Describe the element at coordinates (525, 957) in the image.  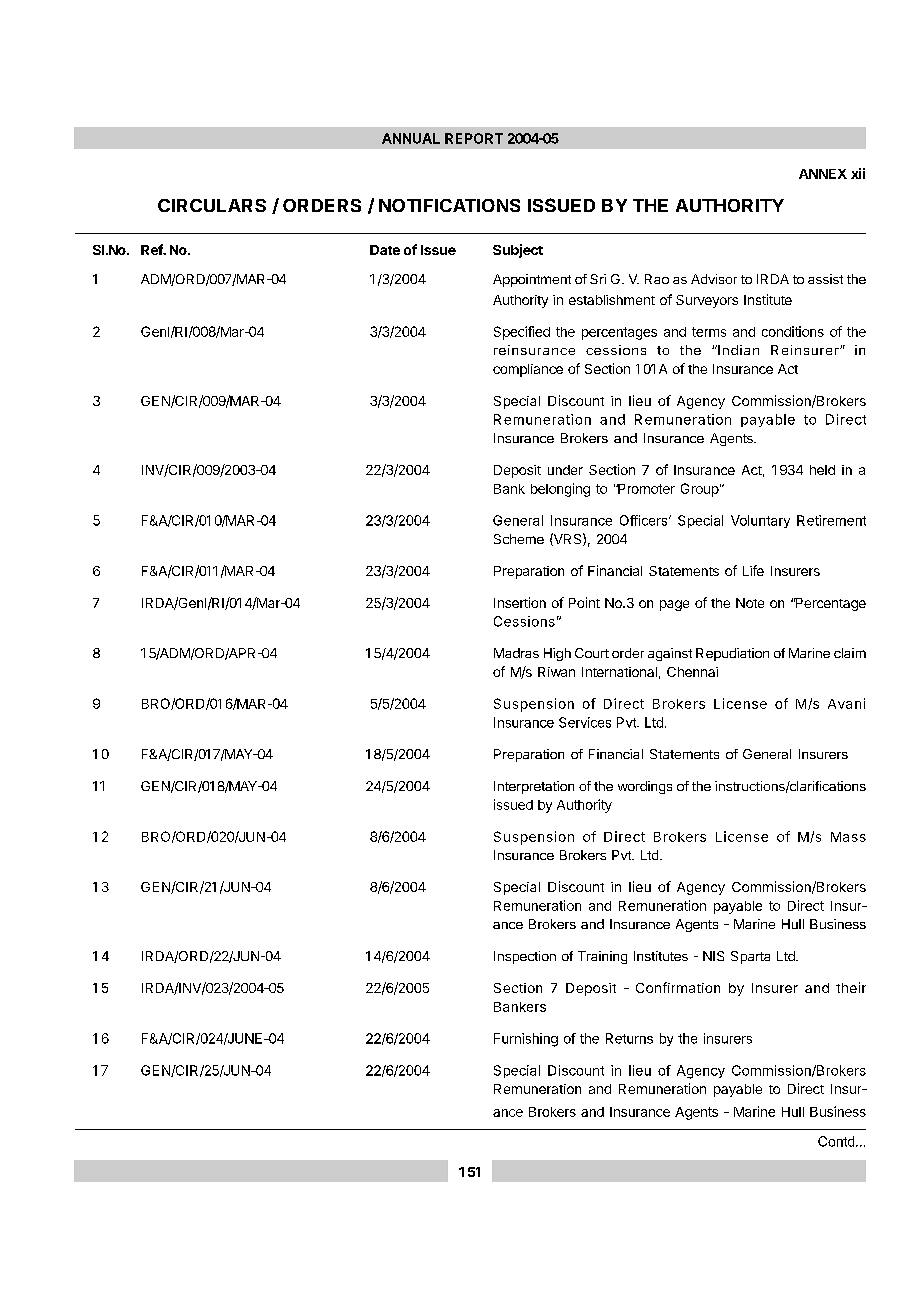
I see `Inspection` at that location.
